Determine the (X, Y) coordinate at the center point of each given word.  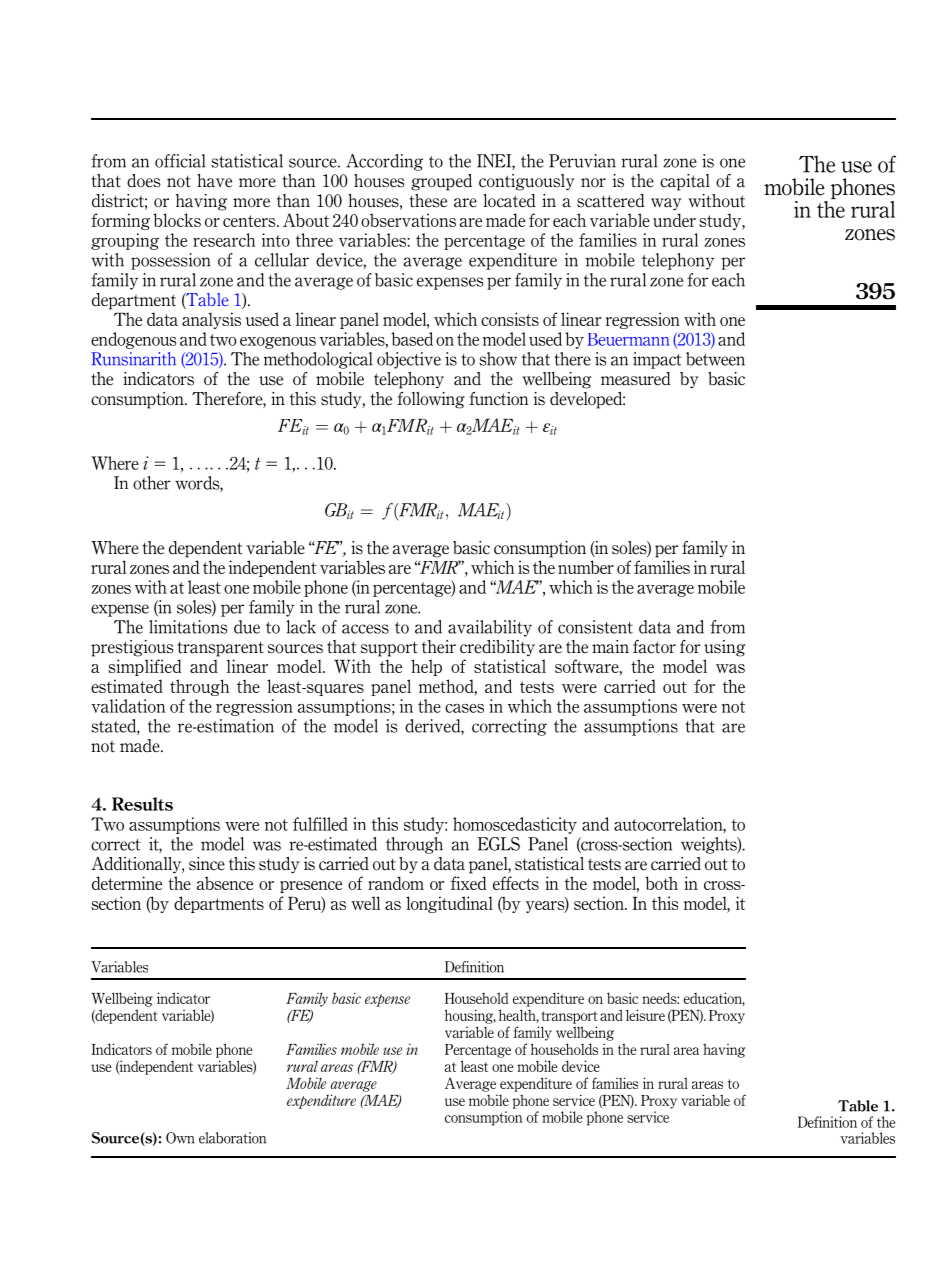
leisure (645, 1015)
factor (654, 647)
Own (180, 1138)
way (666, 204)
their (439, 647)
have (214, 181)
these (428, 201)
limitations (188, 627)
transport (569, 1017)
